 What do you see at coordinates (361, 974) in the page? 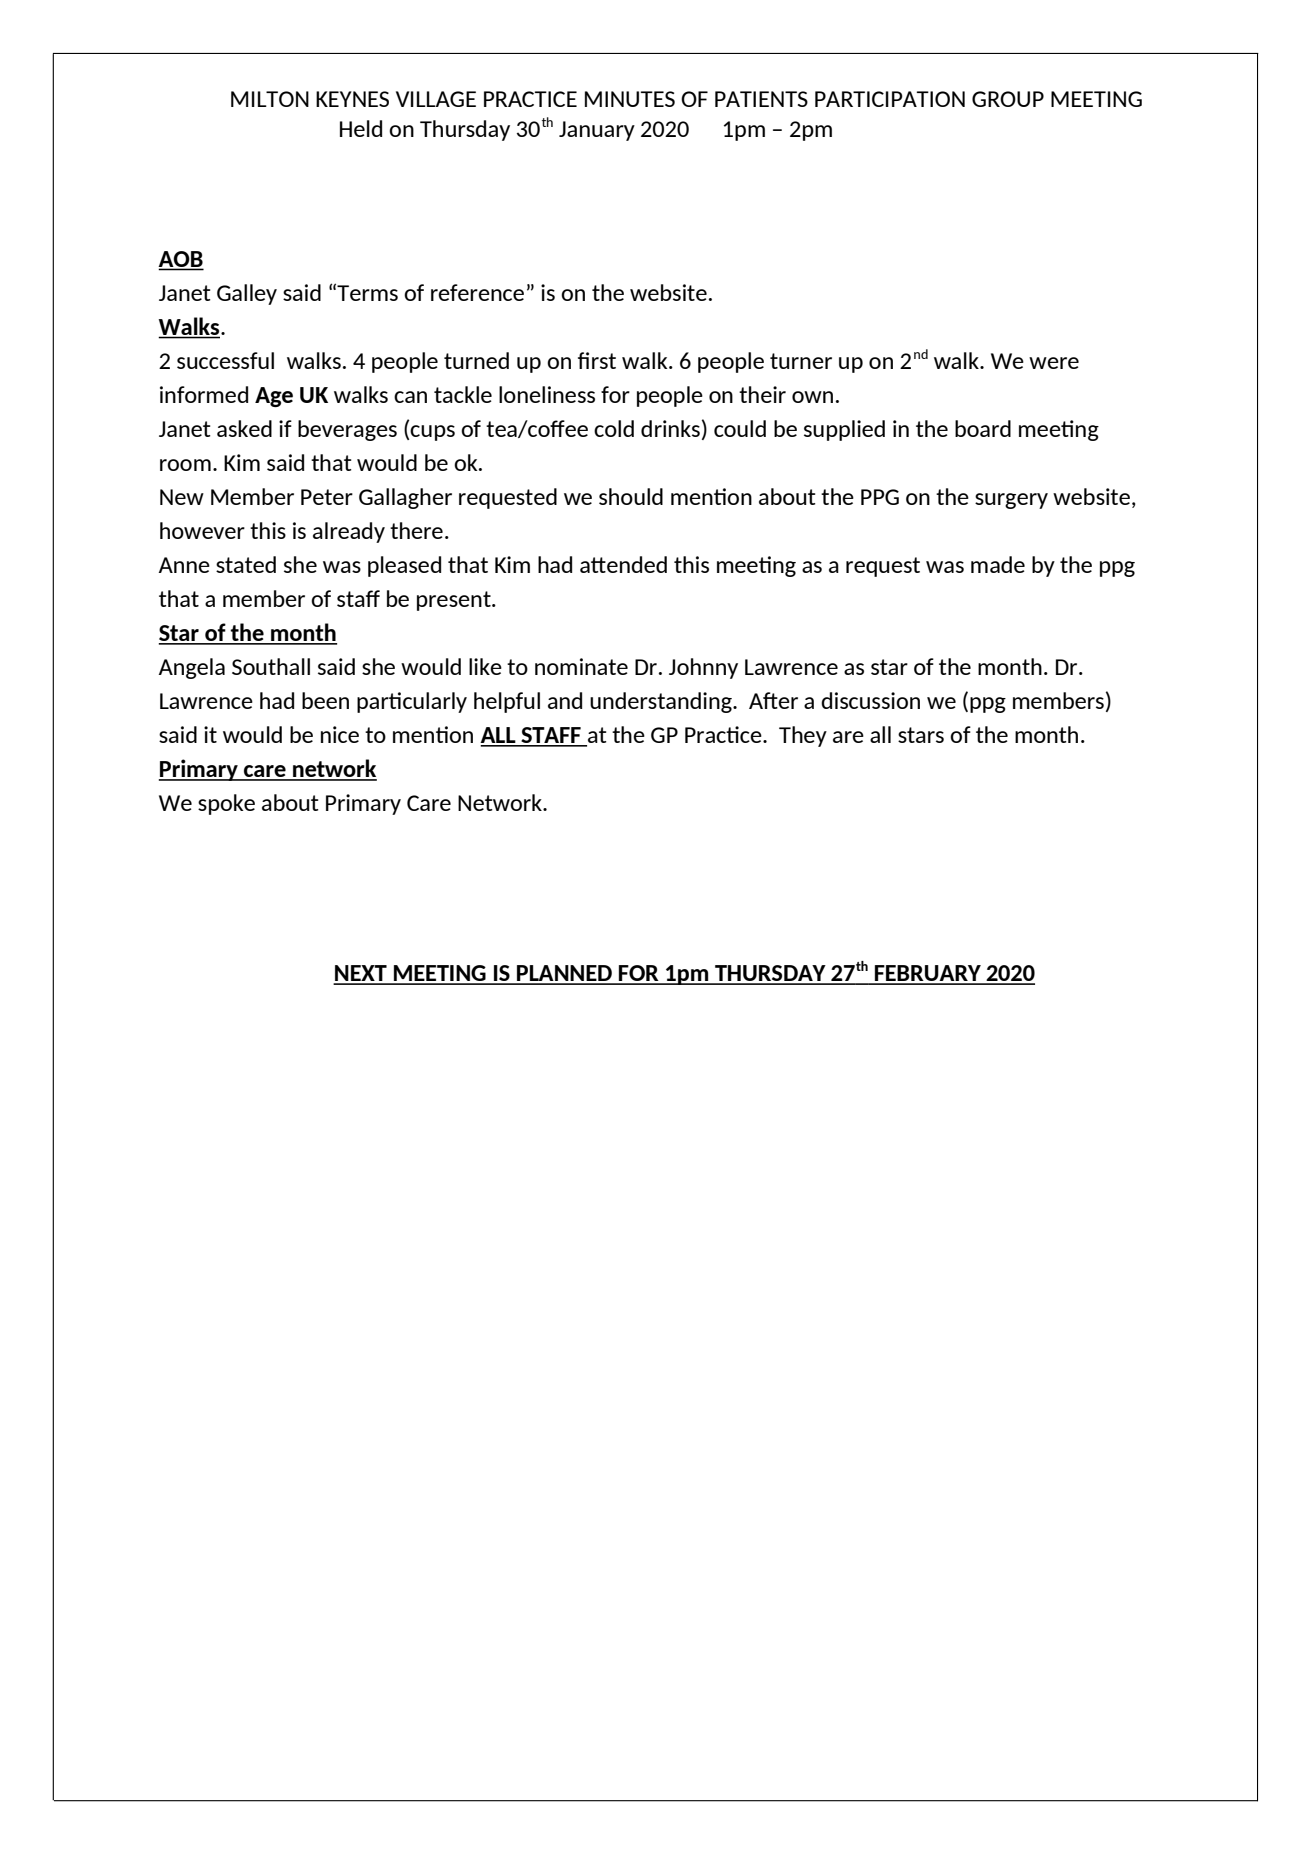
I see `NEXT` at bounding box center [361, 974].
